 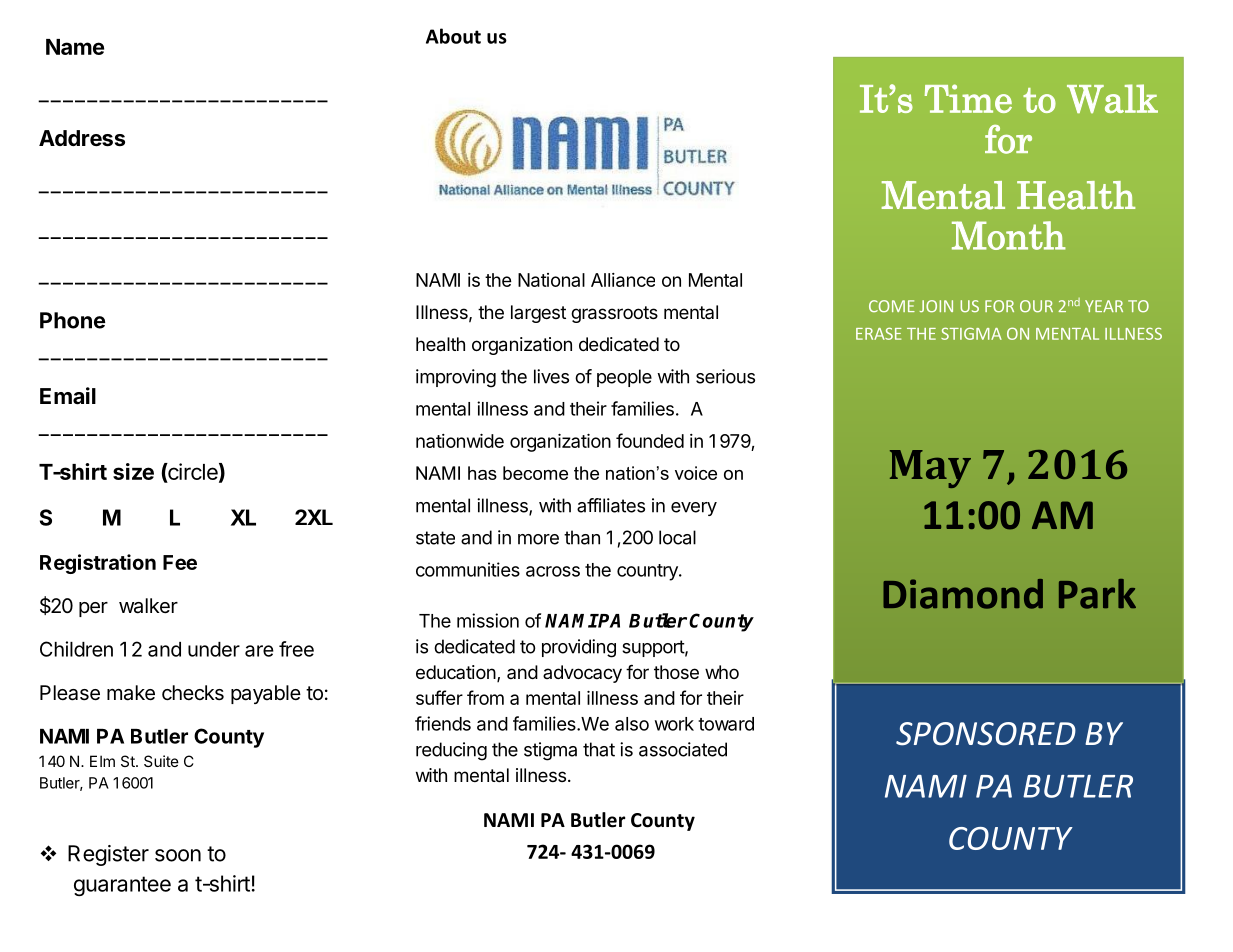 What do you see at coordinates (986, 734) in the image?
I see `SPONSORED` at bounding box center [986, 734].
